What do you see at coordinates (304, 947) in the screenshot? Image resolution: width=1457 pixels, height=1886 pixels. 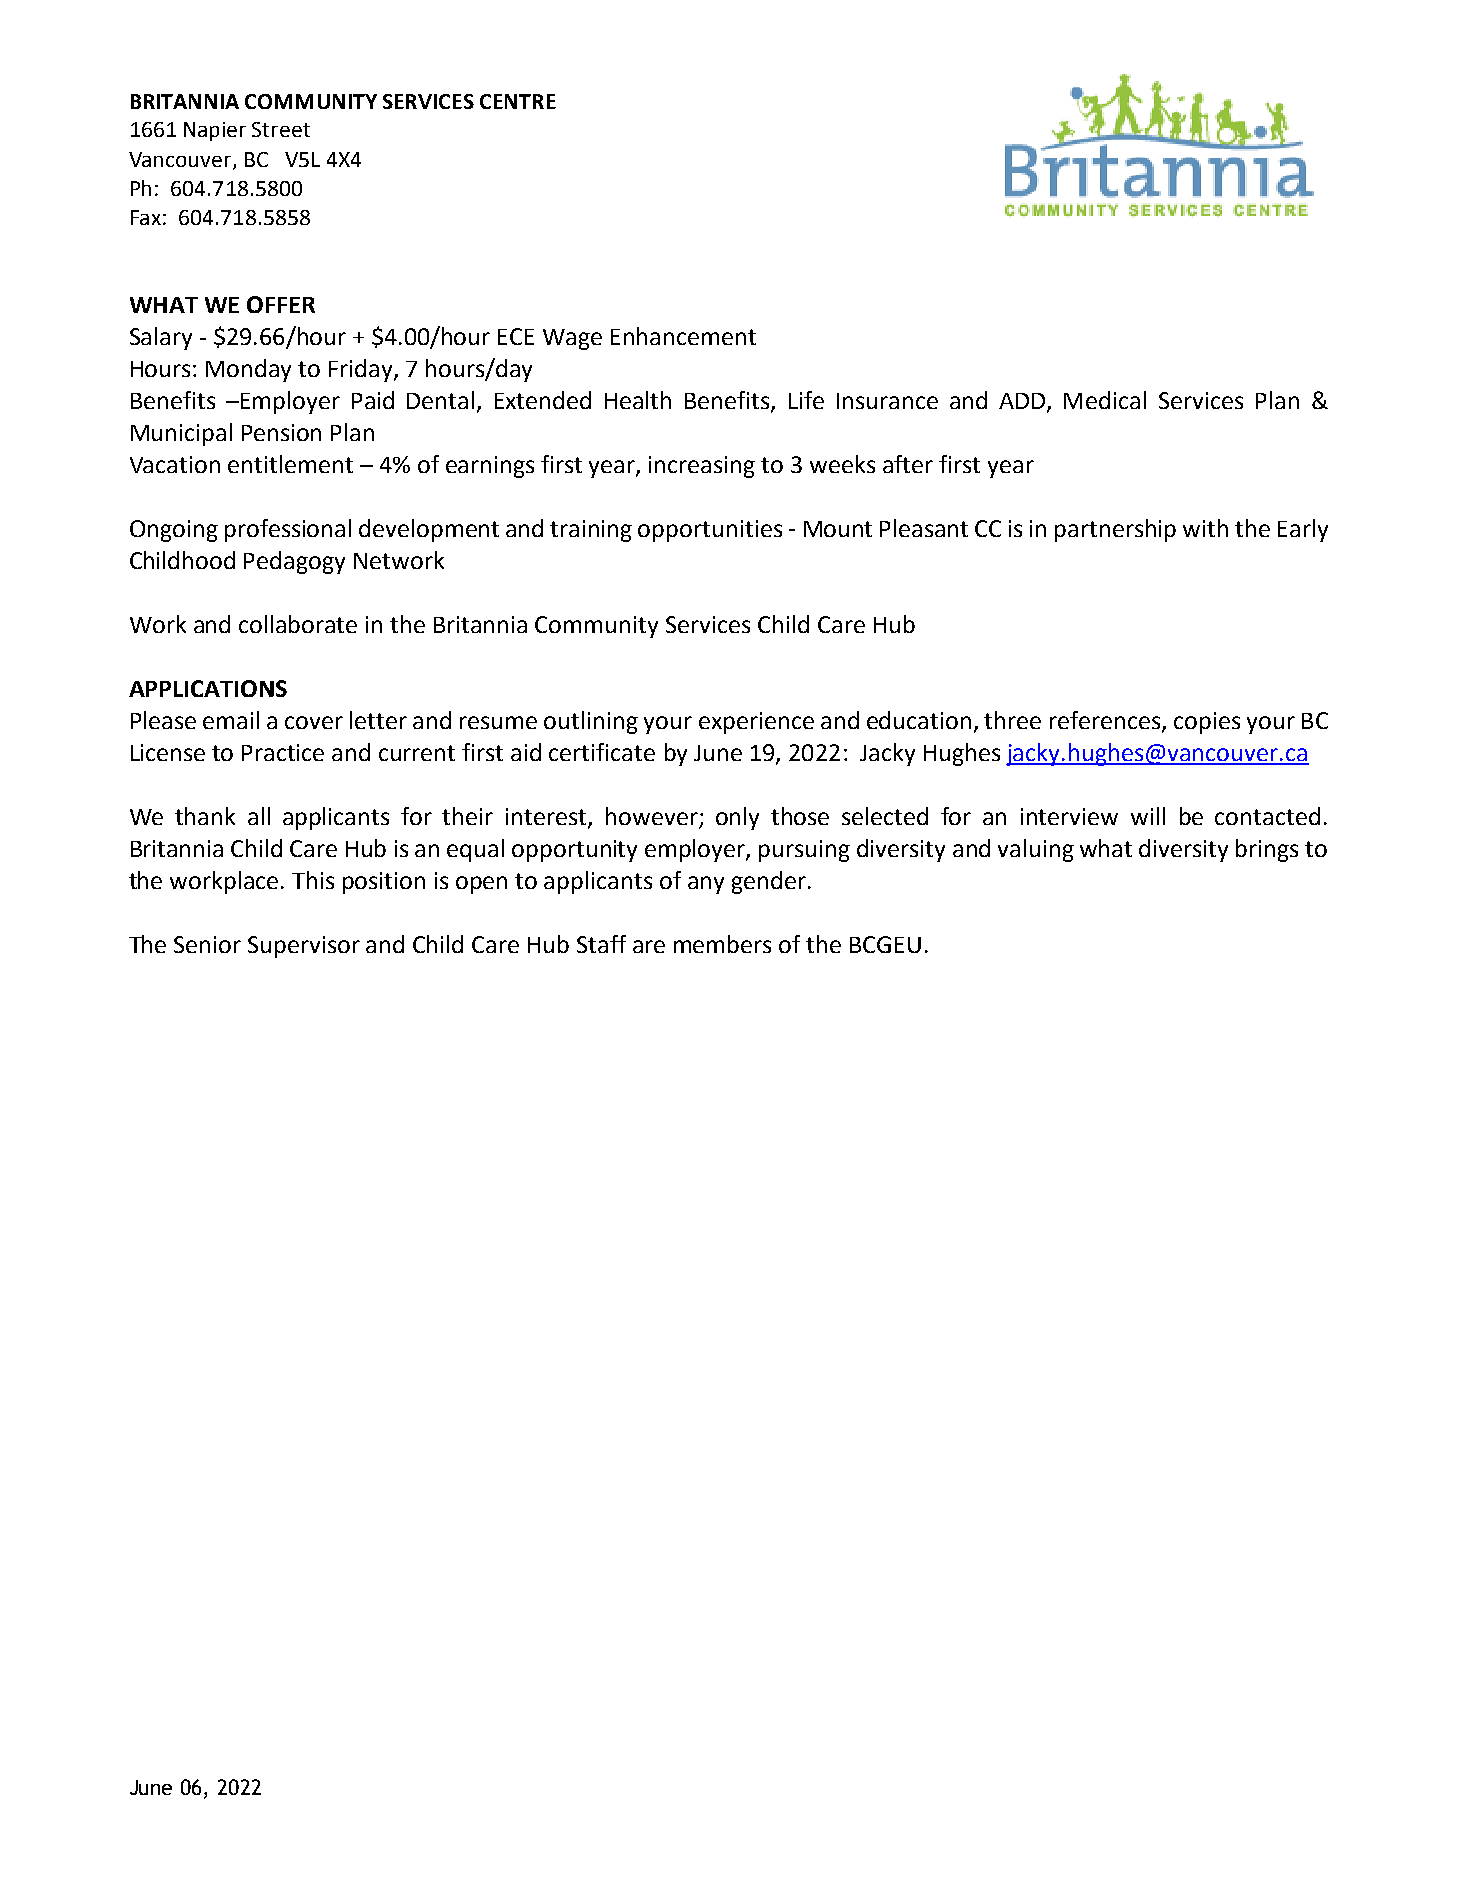 I see `Supervisor` at bounding box center [304, 947].
